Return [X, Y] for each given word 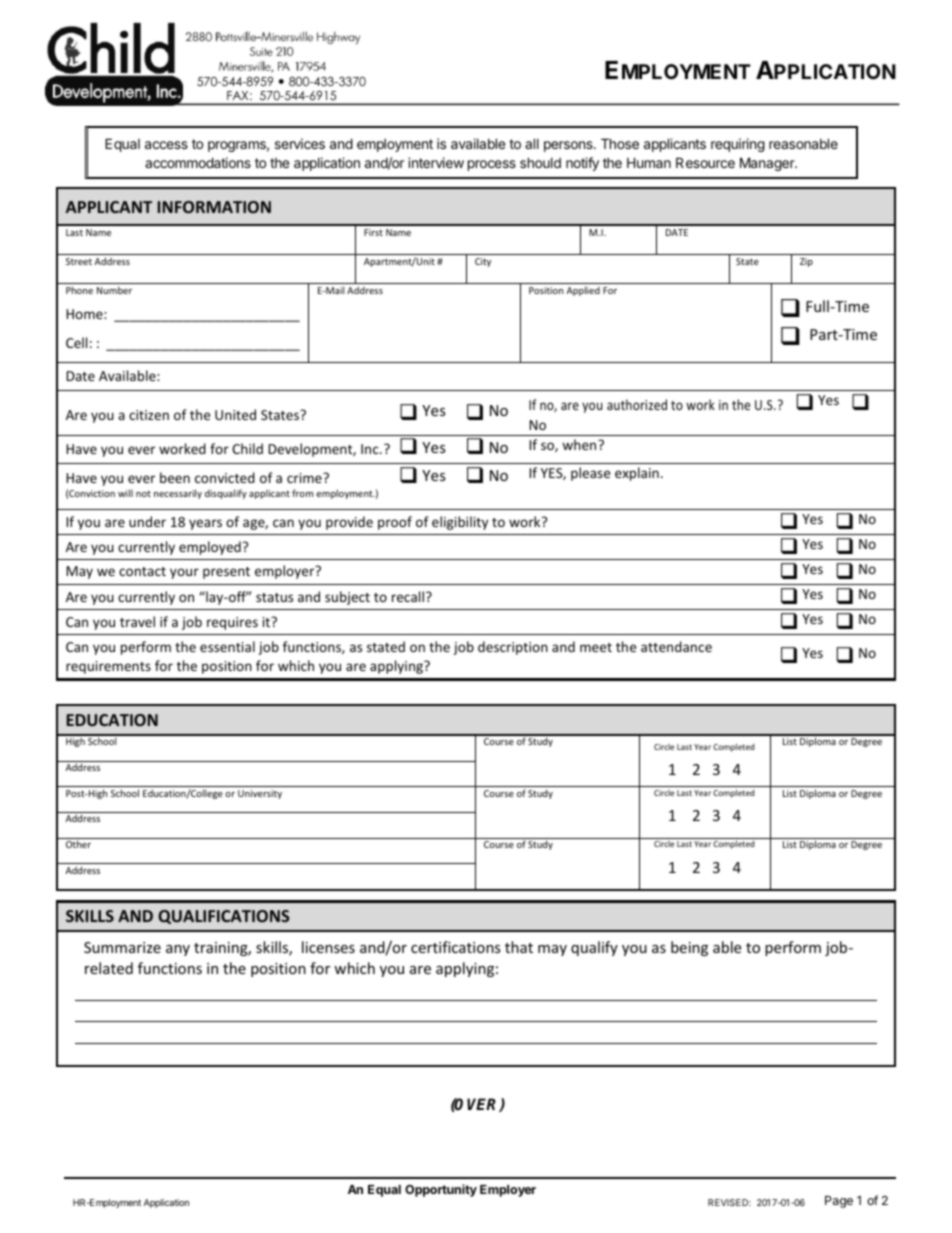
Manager [768, 164]
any [178, 950]
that [519, 947]
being [689, 948]
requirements [108, 667]
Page [839, 1202]
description [513, 648]
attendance [676, 646]
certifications [456, 947]
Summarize [122, 947]
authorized [637, 404]
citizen [149, 415]
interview [436, 162]
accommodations [198, 162]
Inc [371, 449]
